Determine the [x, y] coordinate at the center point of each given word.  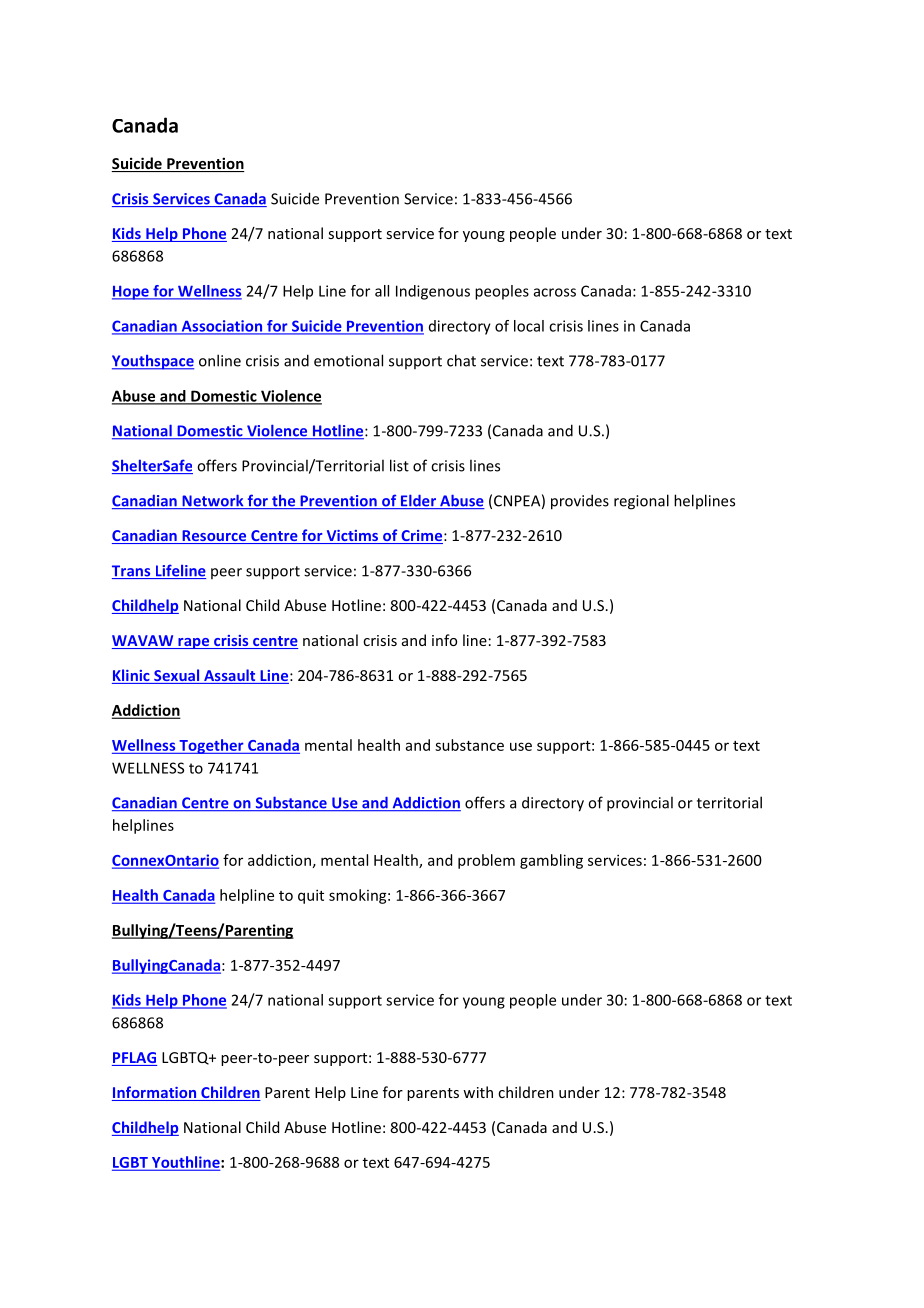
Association [222, 327]
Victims [352, 537]
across [555, 292]
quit [311, 896]
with [478, 1092]
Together [211, 746]
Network [213, 501]
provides [580, 502]
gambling [551, 861]
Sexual [177, 676]
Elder [418, 501]
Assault [230, 676]
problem [486, 861]
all [382, 291]
